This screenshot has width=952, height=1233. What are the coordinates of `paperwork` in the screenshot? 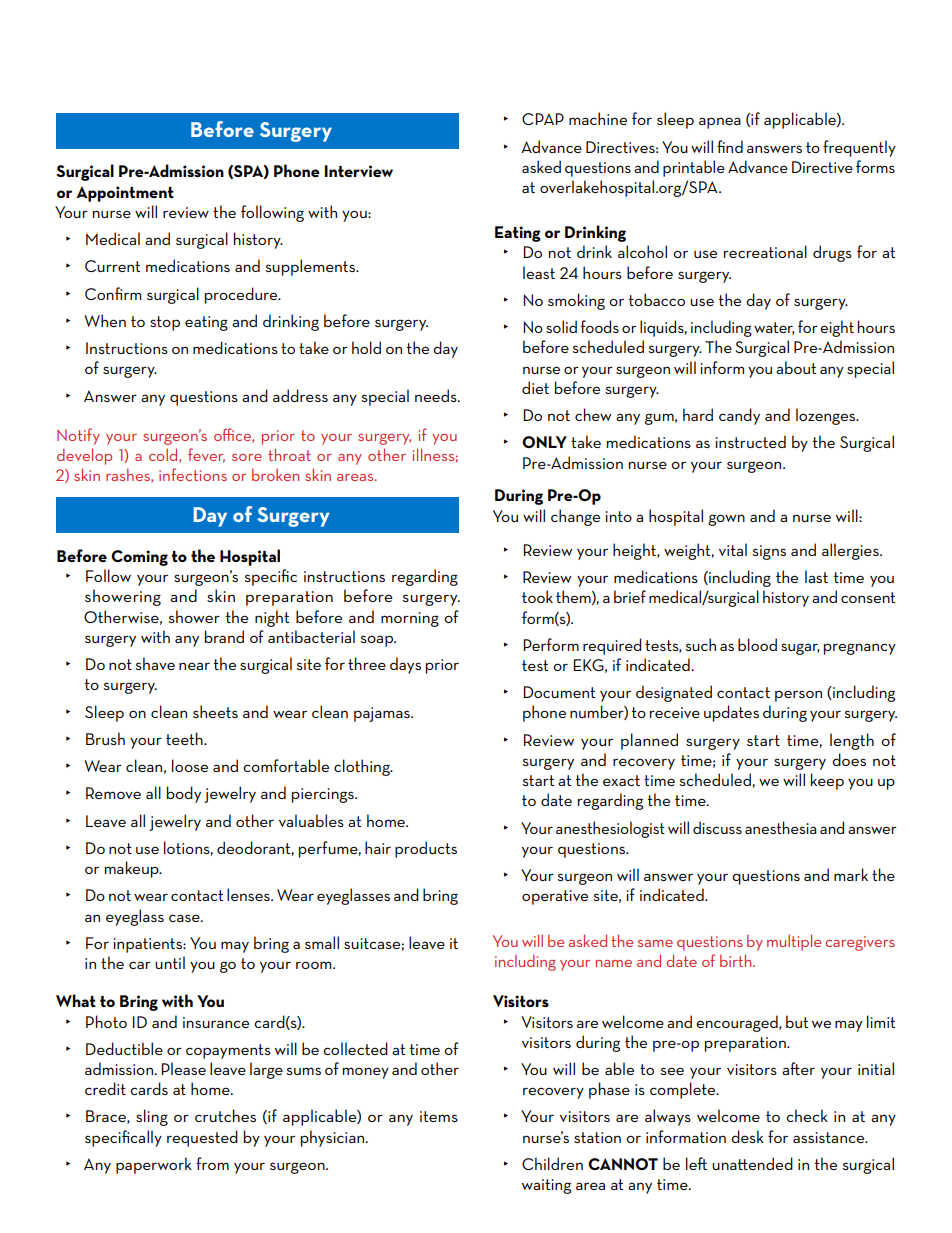 It's located at (154, 1165).
